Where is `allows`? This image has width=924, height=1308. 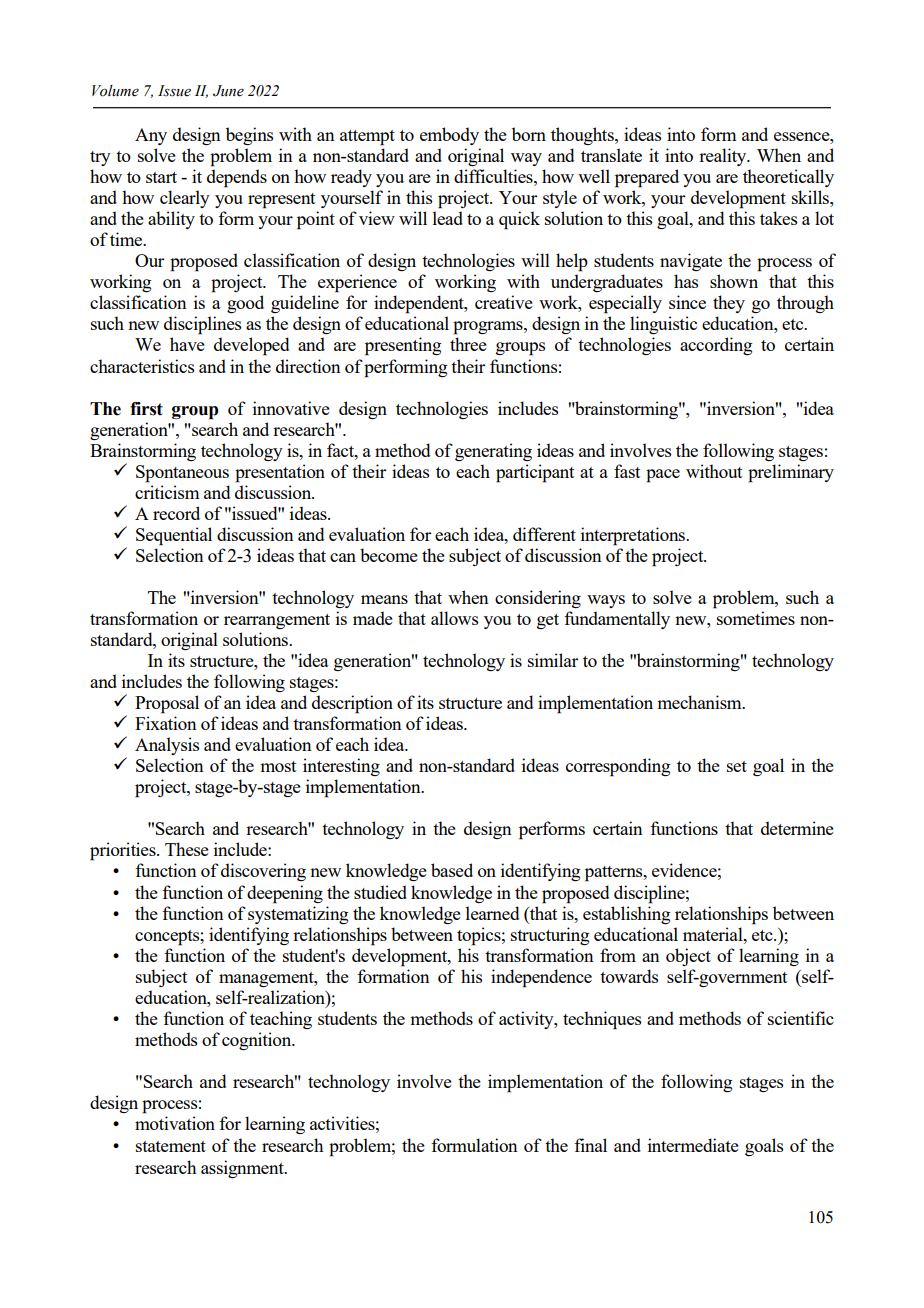
allows is located at coordinates (454, 618).
